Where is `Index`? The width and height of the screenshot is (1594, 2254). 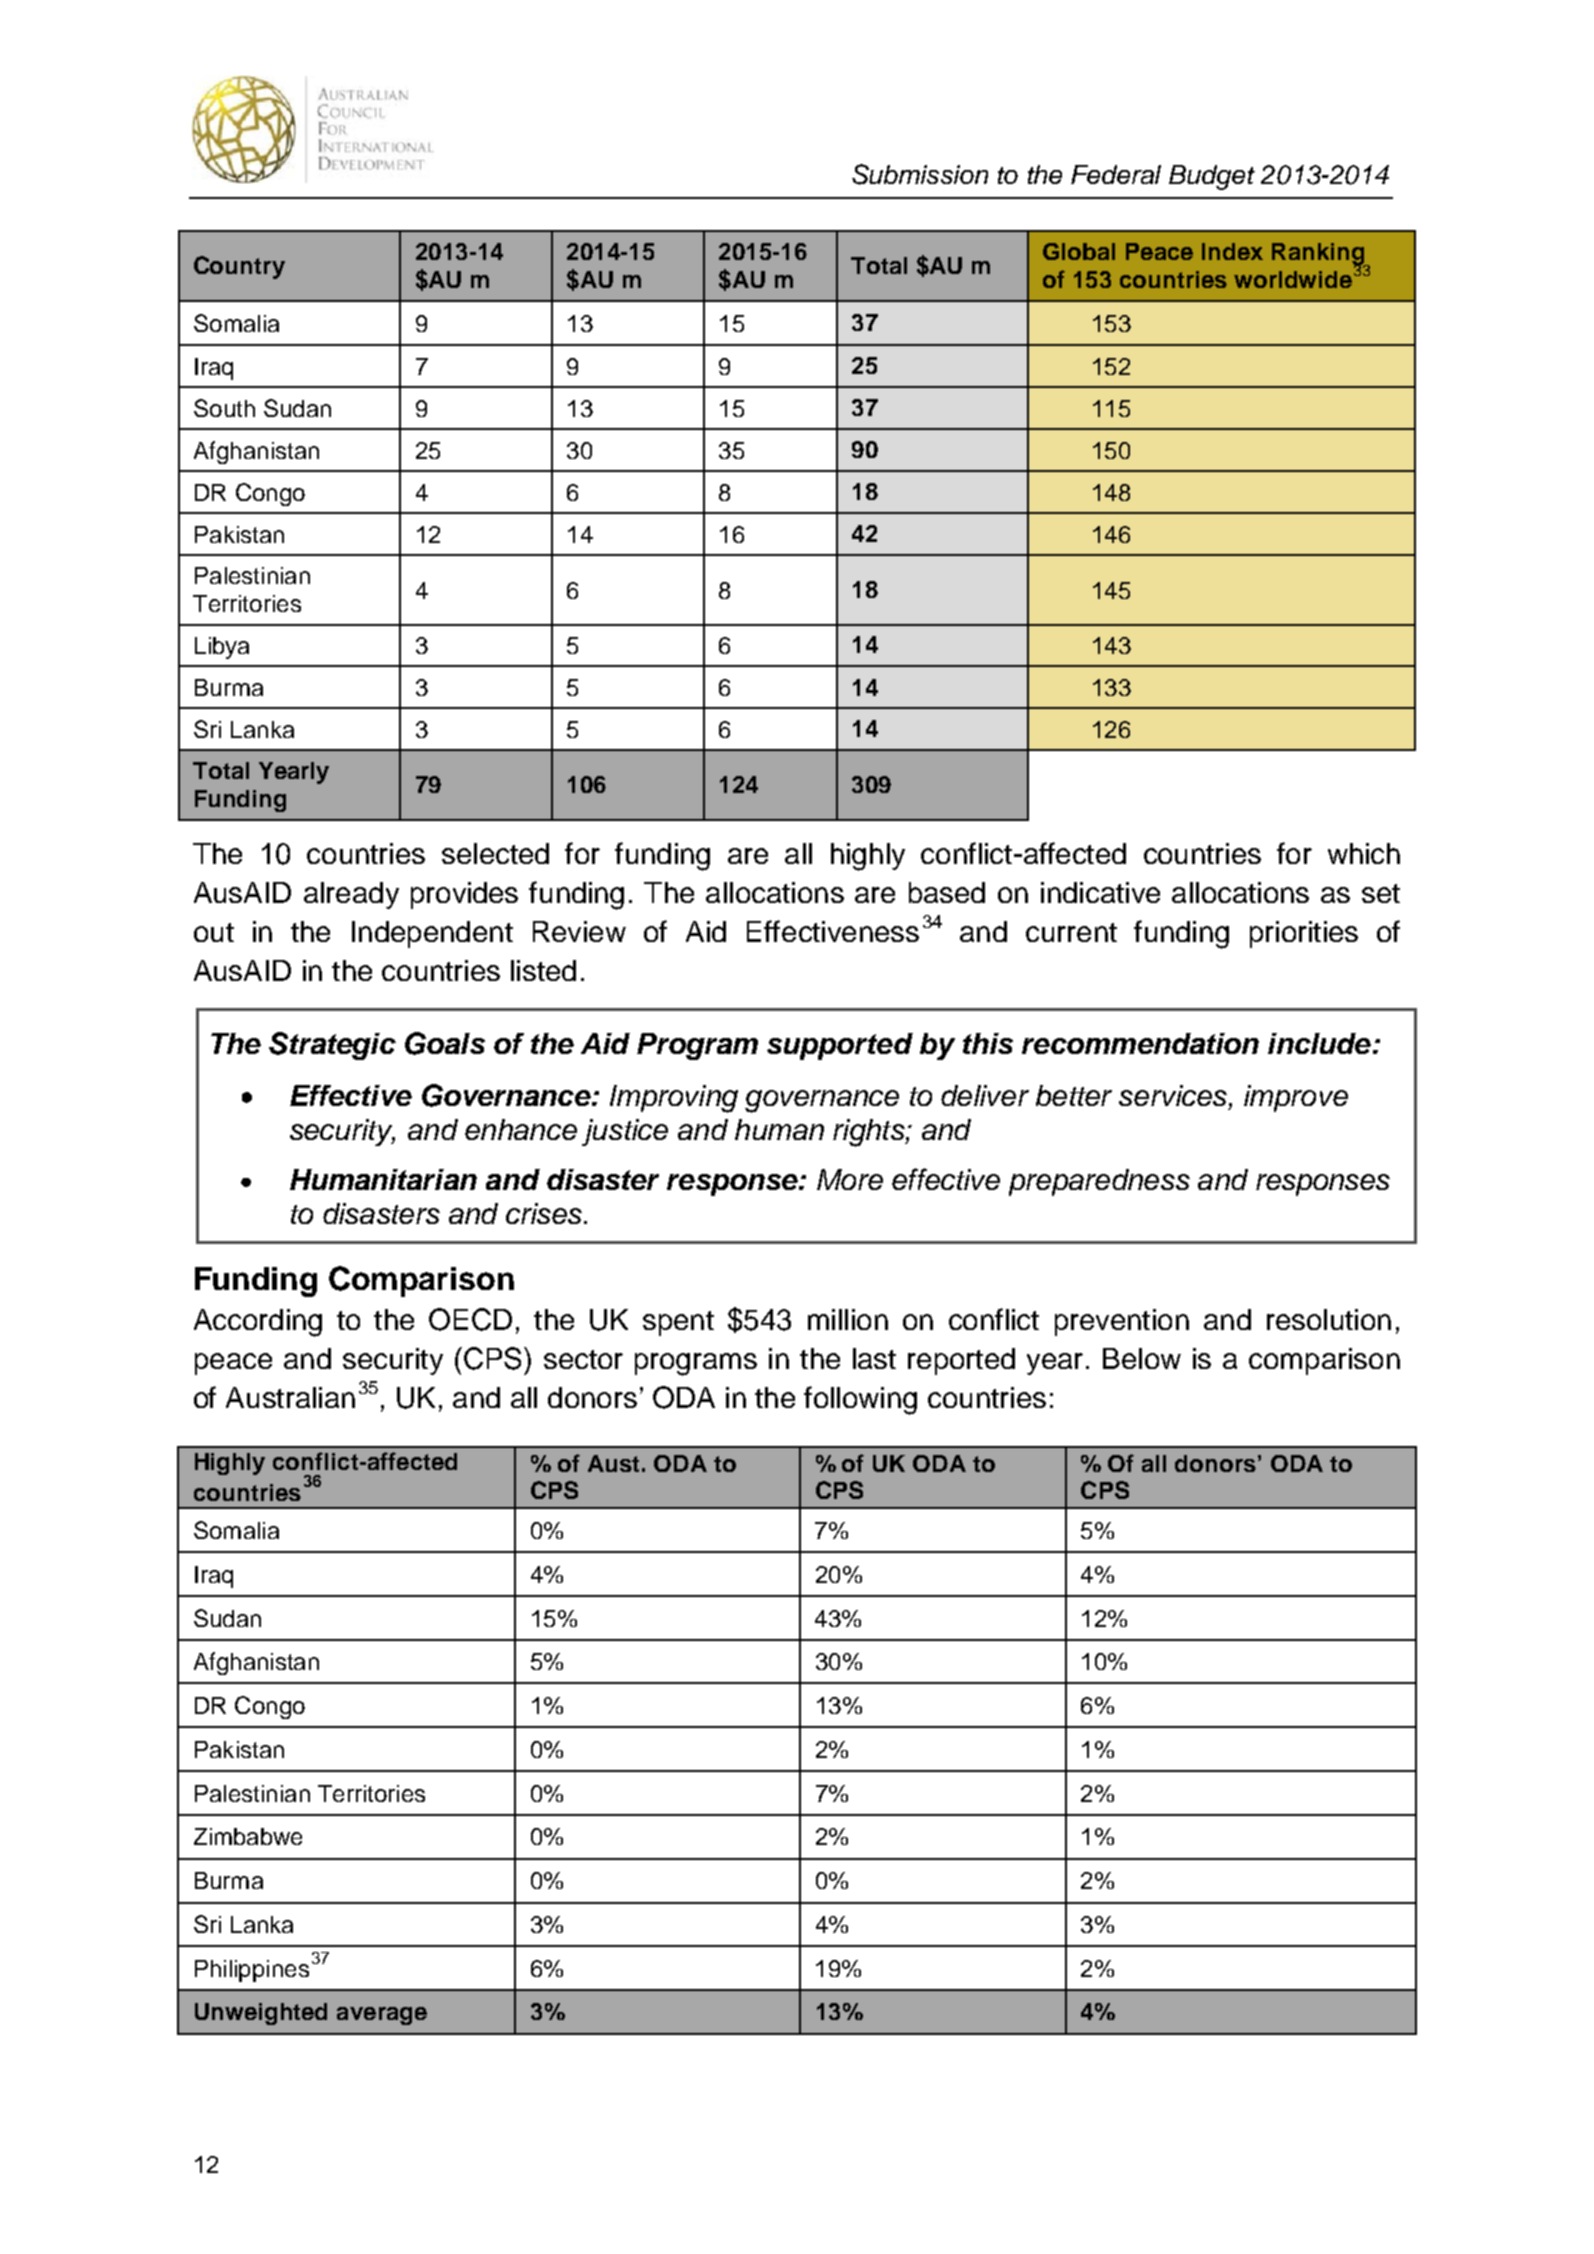 Index is located at coordinates (1232, 251).
